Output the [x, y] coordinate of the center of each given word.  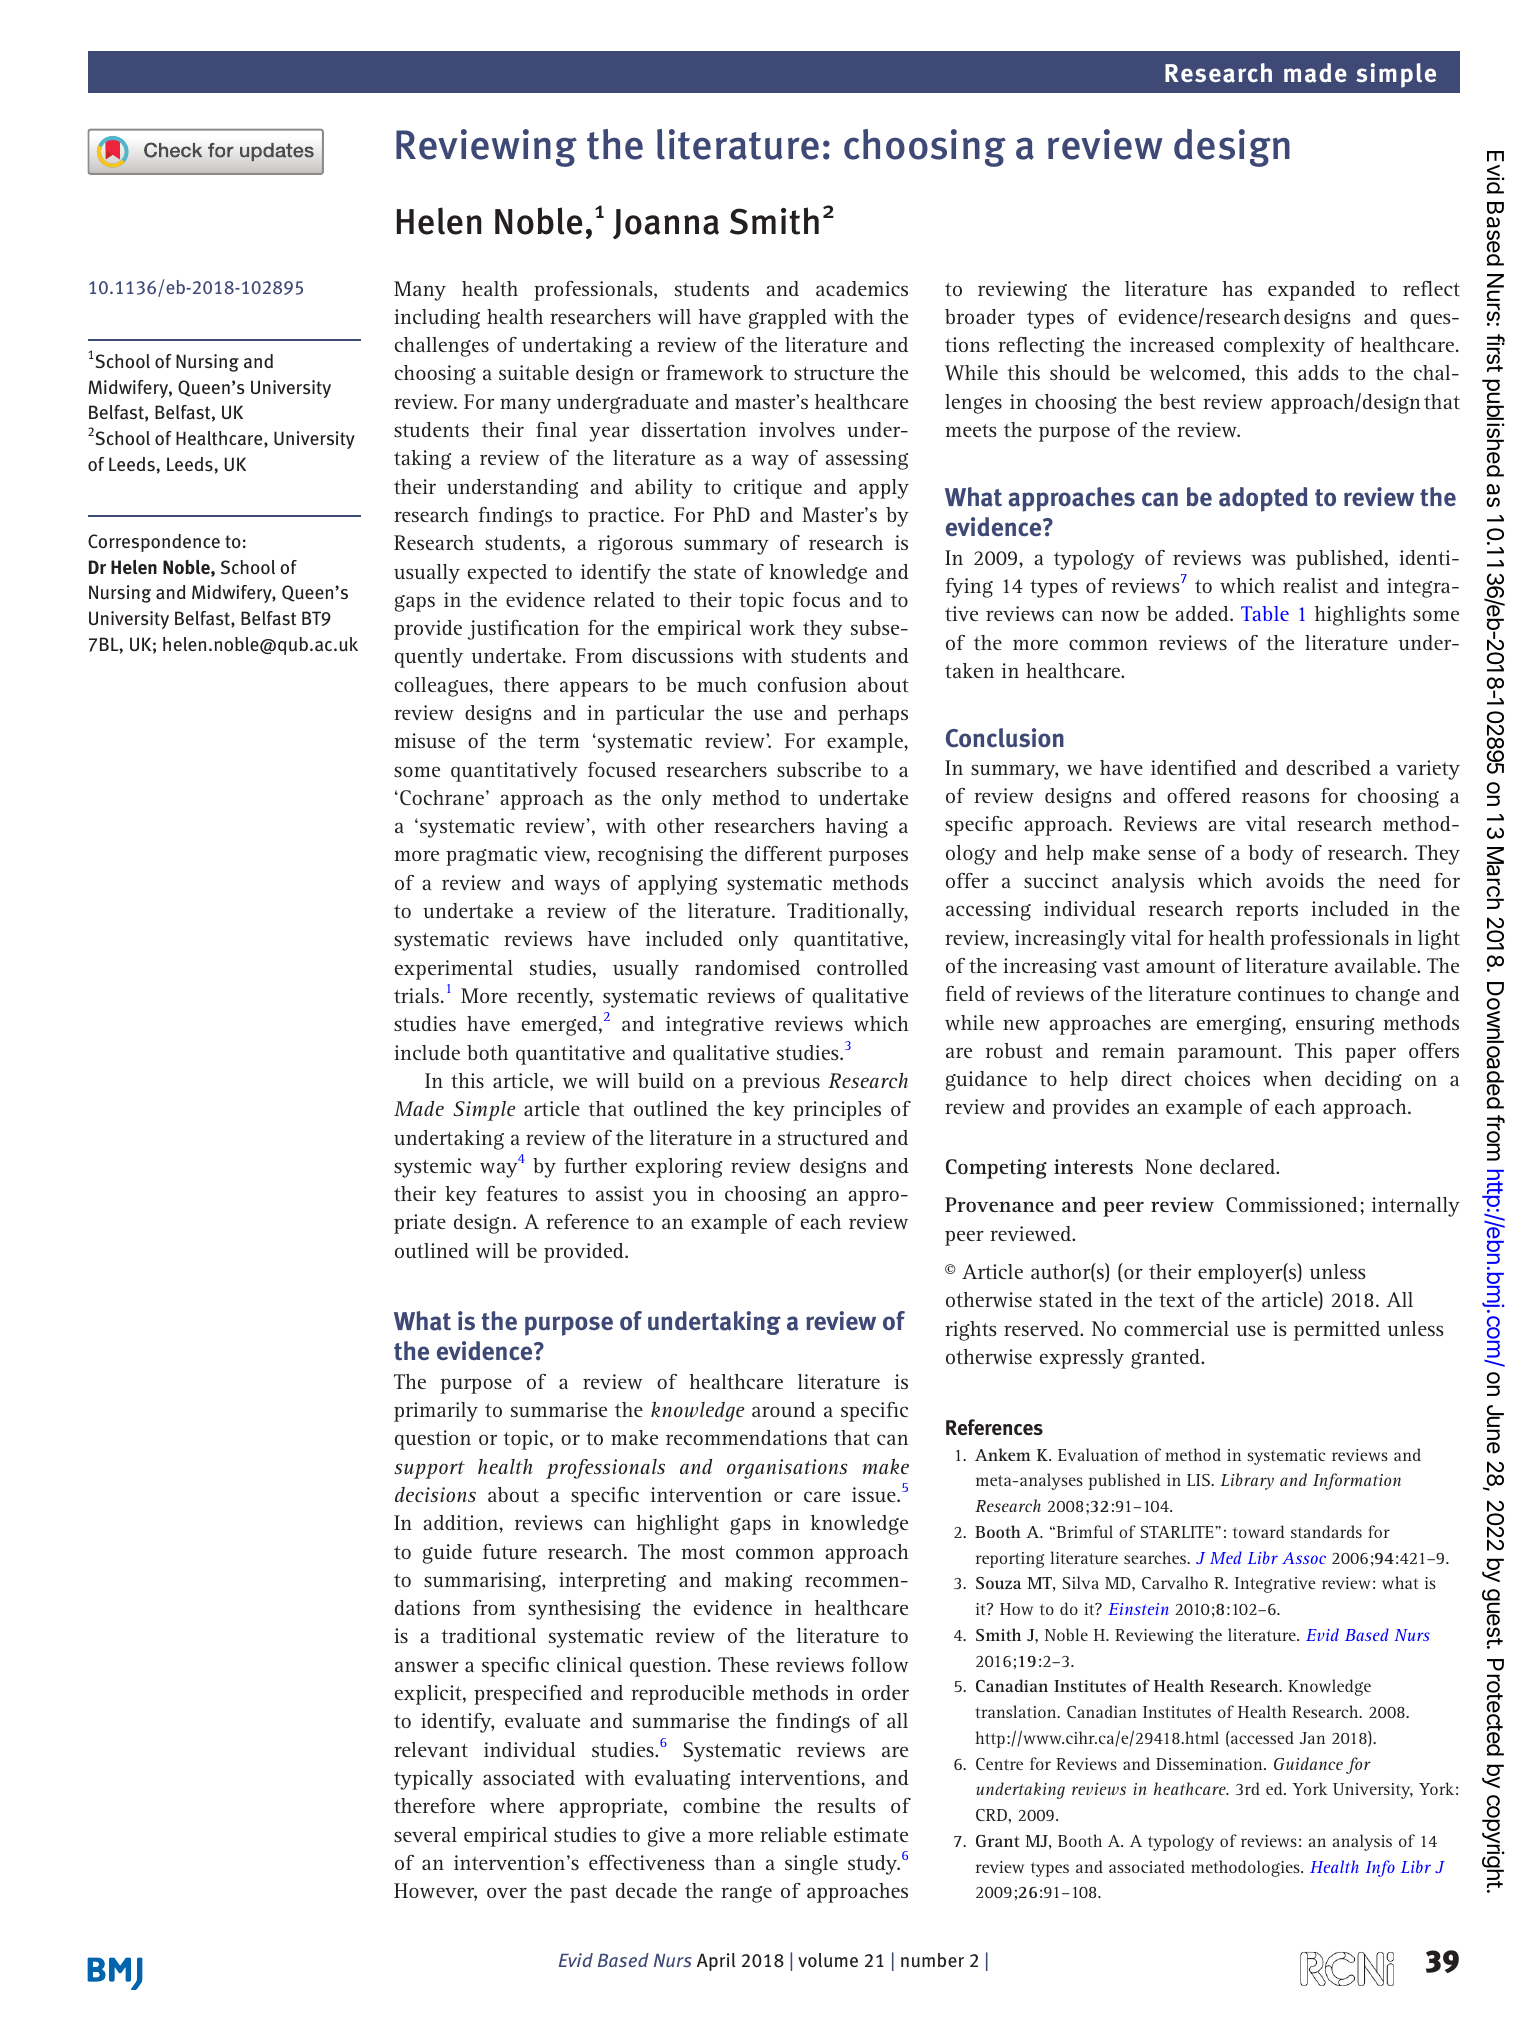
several [425, 1834]
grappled [788, 319]
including [437, 319]
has [1237, 288]
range [746, 1894]
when [1287, 1078]
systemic [433, 1168]
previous [781, 1083]
